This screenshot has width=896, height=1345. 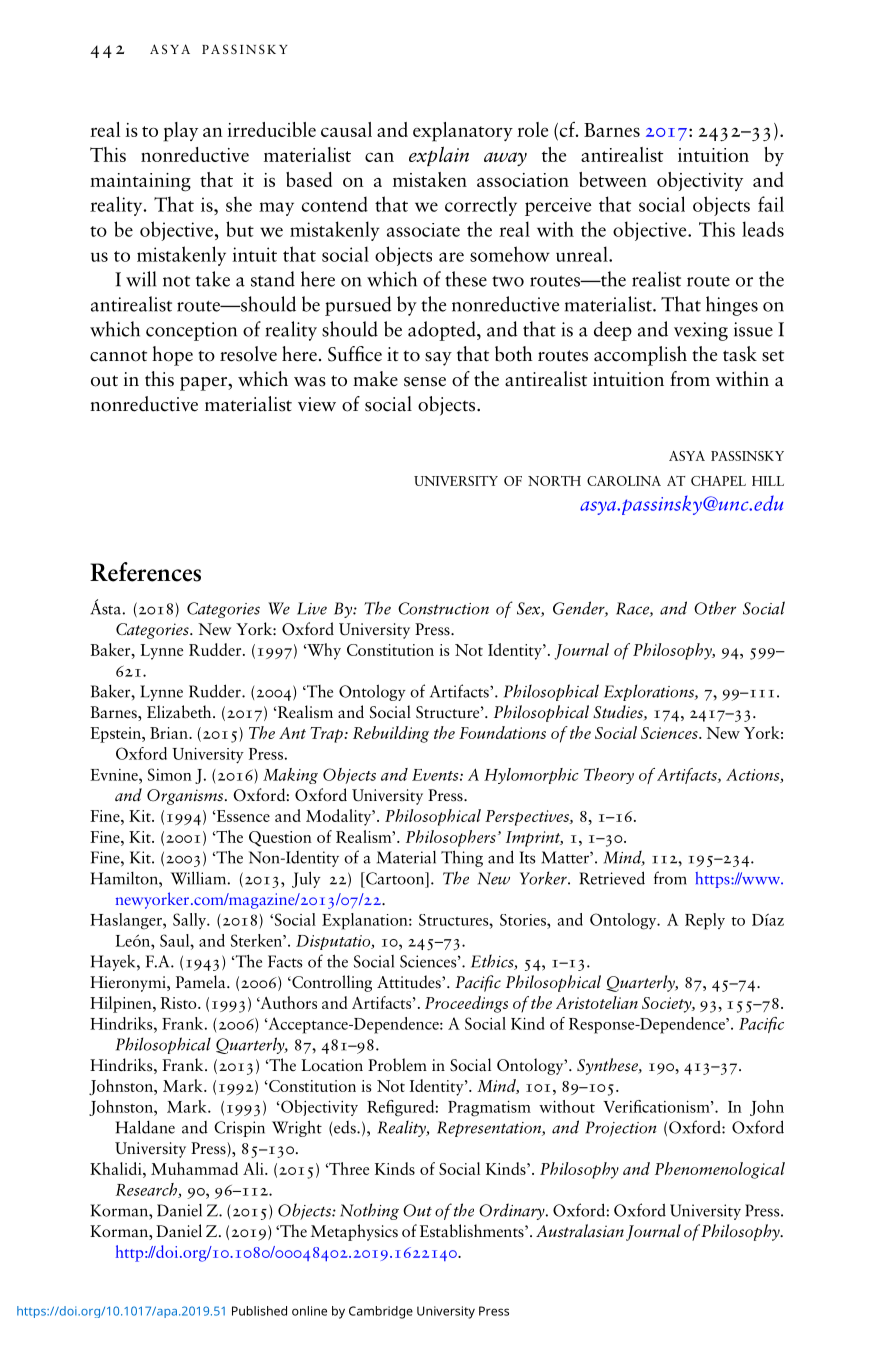 I want to click on Reply, so click(x=705, y=921).
